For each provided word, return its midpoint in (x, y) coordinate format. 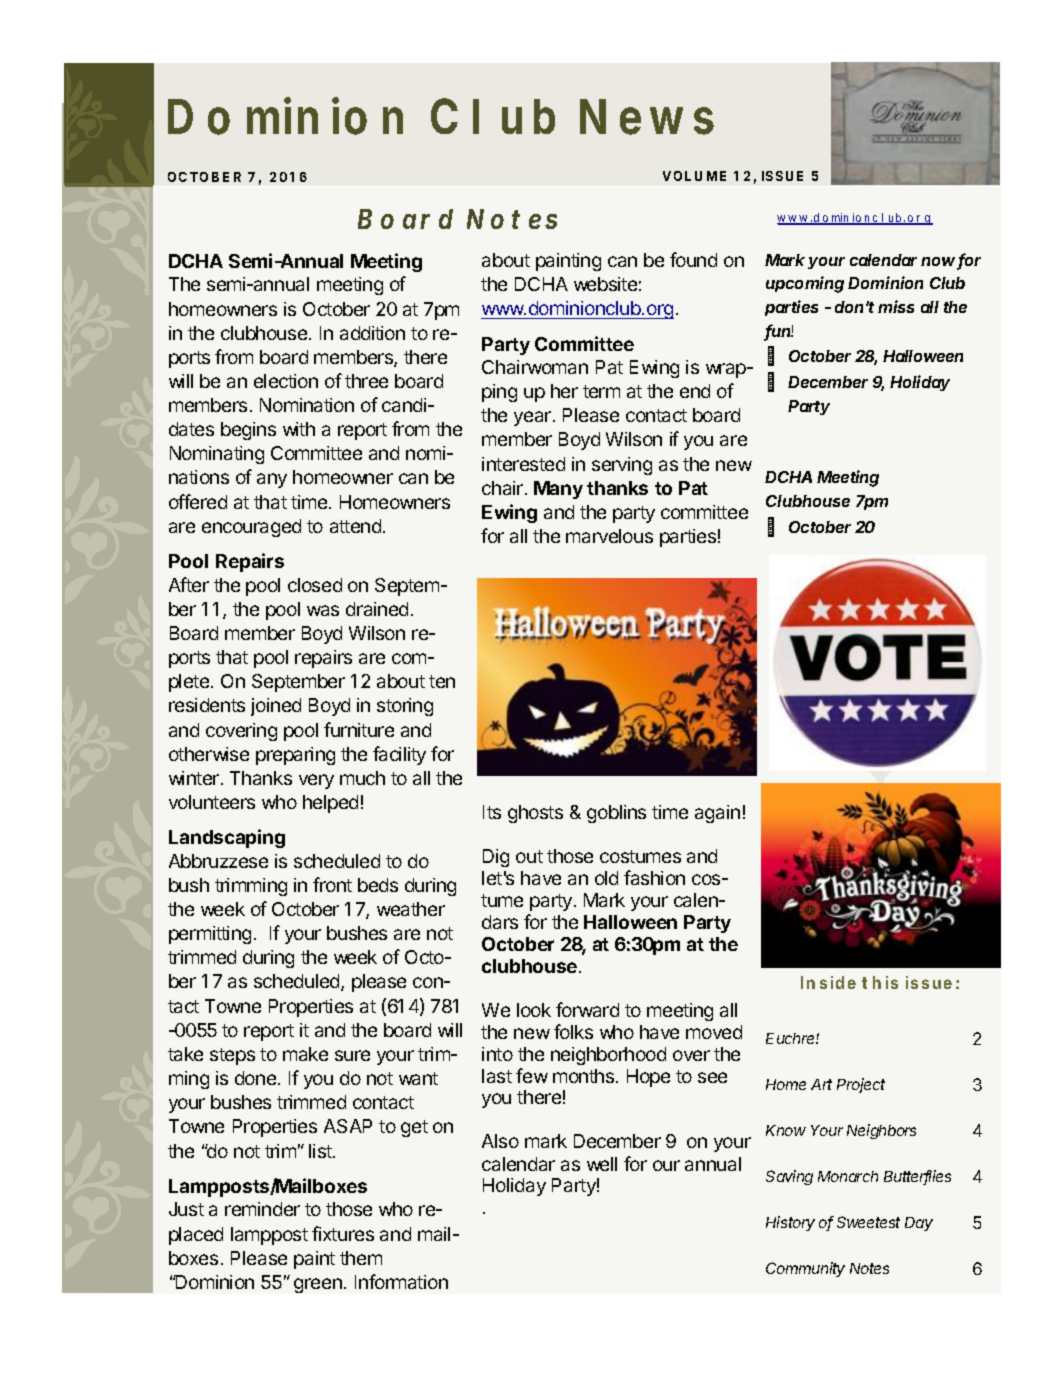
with (299, 429)
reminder (262, 1209)
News (647, 117)
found (693, 259)
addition (372, 333)
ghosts (535, 814)
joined (276, 707)
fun (779, 332)
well (602, 1164)
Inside (828, 982)
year (532, 418)
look (534, 1010)
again (717, 814)
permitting (210, 935)
